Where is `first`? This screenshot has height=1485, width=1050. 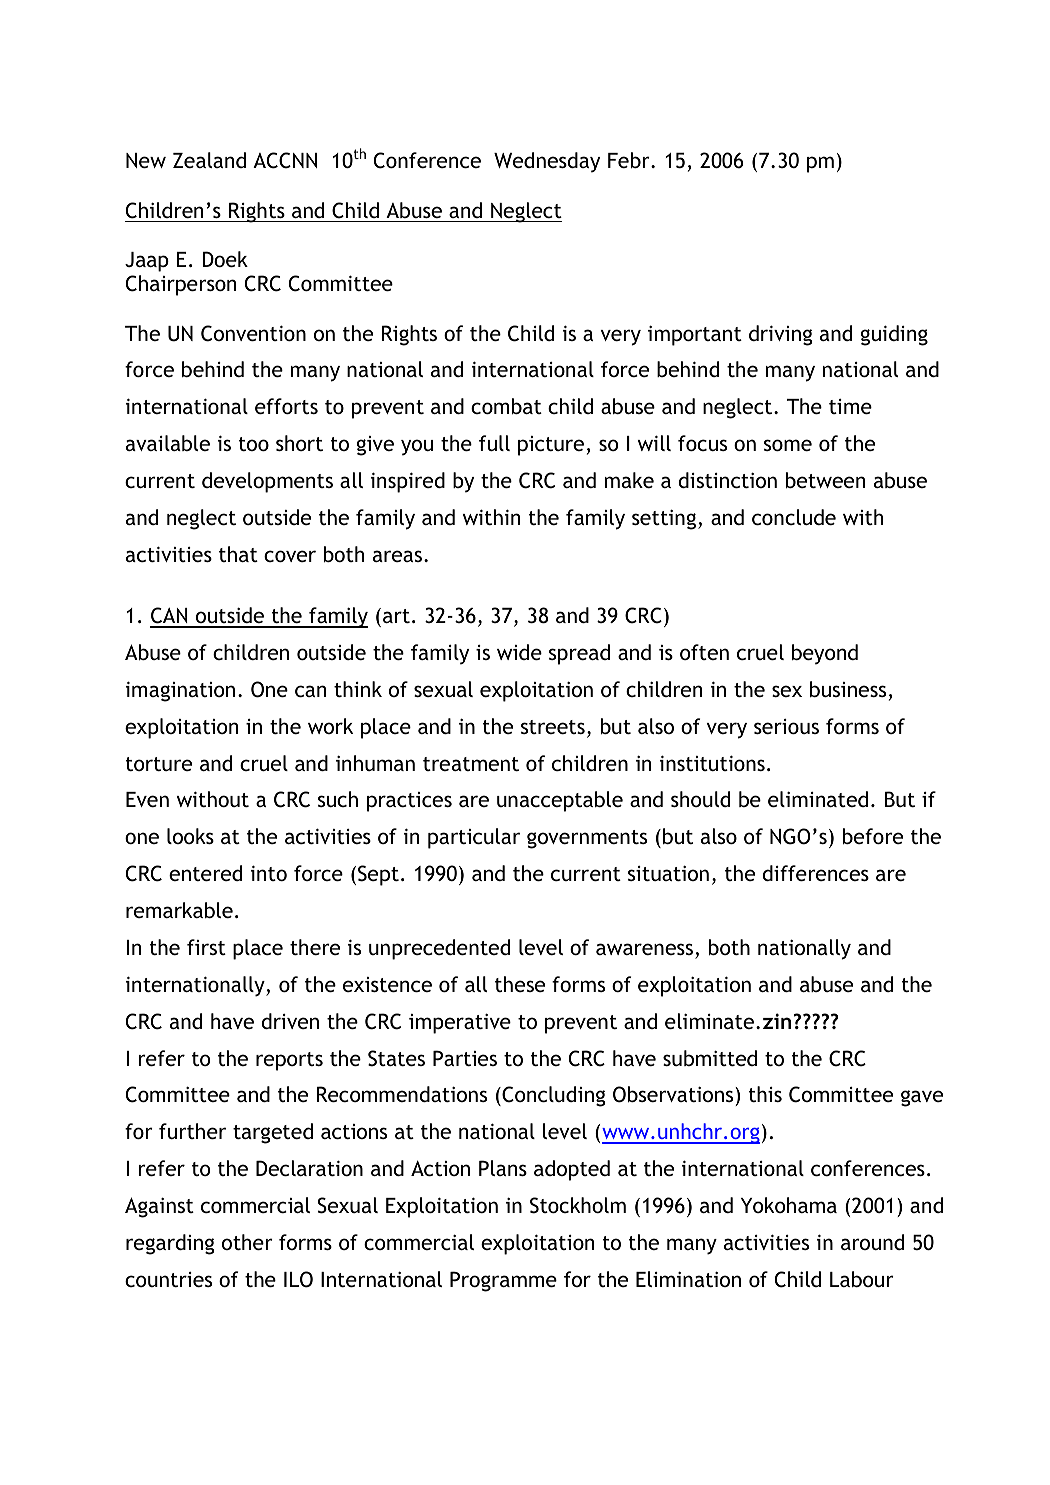
first is located at coordinates (206, 947).
